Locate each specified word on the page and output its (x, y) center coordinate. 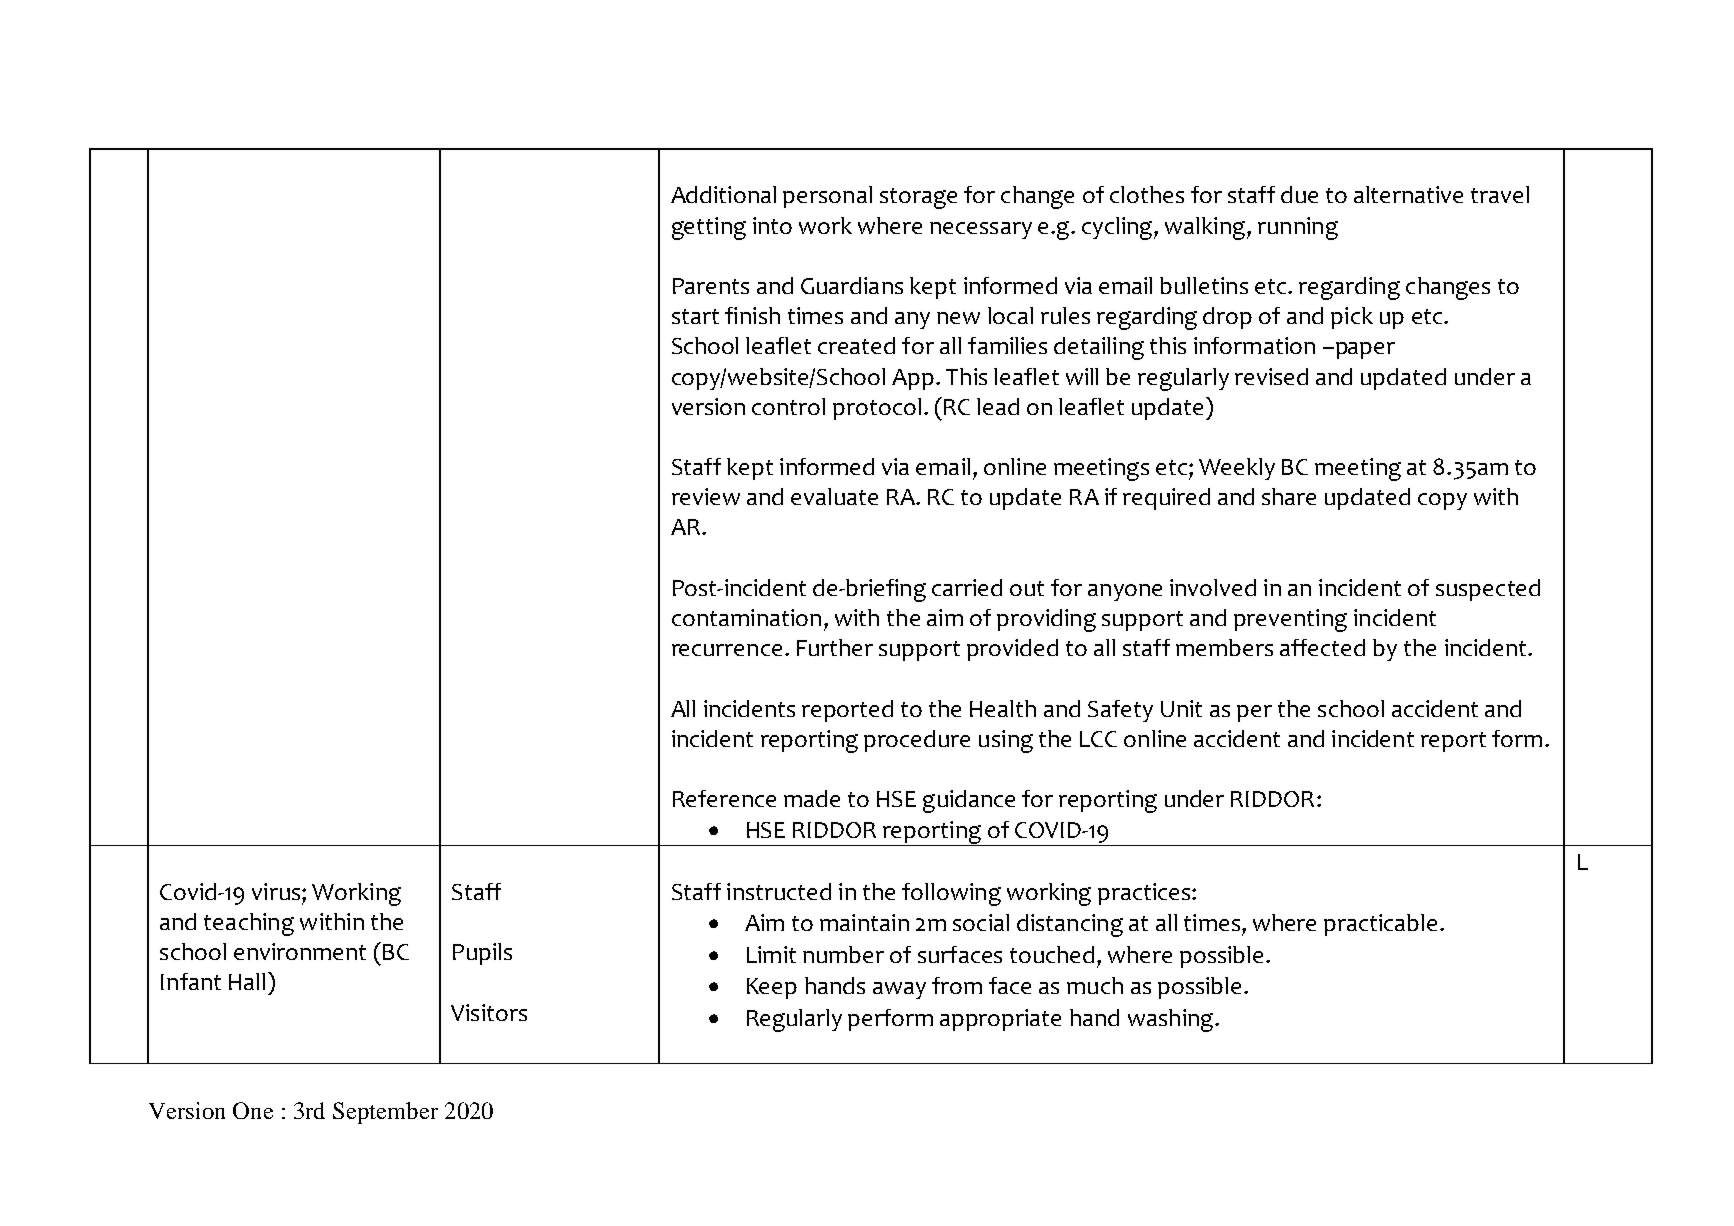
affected (1322, 647)
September (385, 1113)
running (1298, 228)
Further (835, 647)
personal (827, 197)
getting (709, 228)
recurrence (727, 650)
